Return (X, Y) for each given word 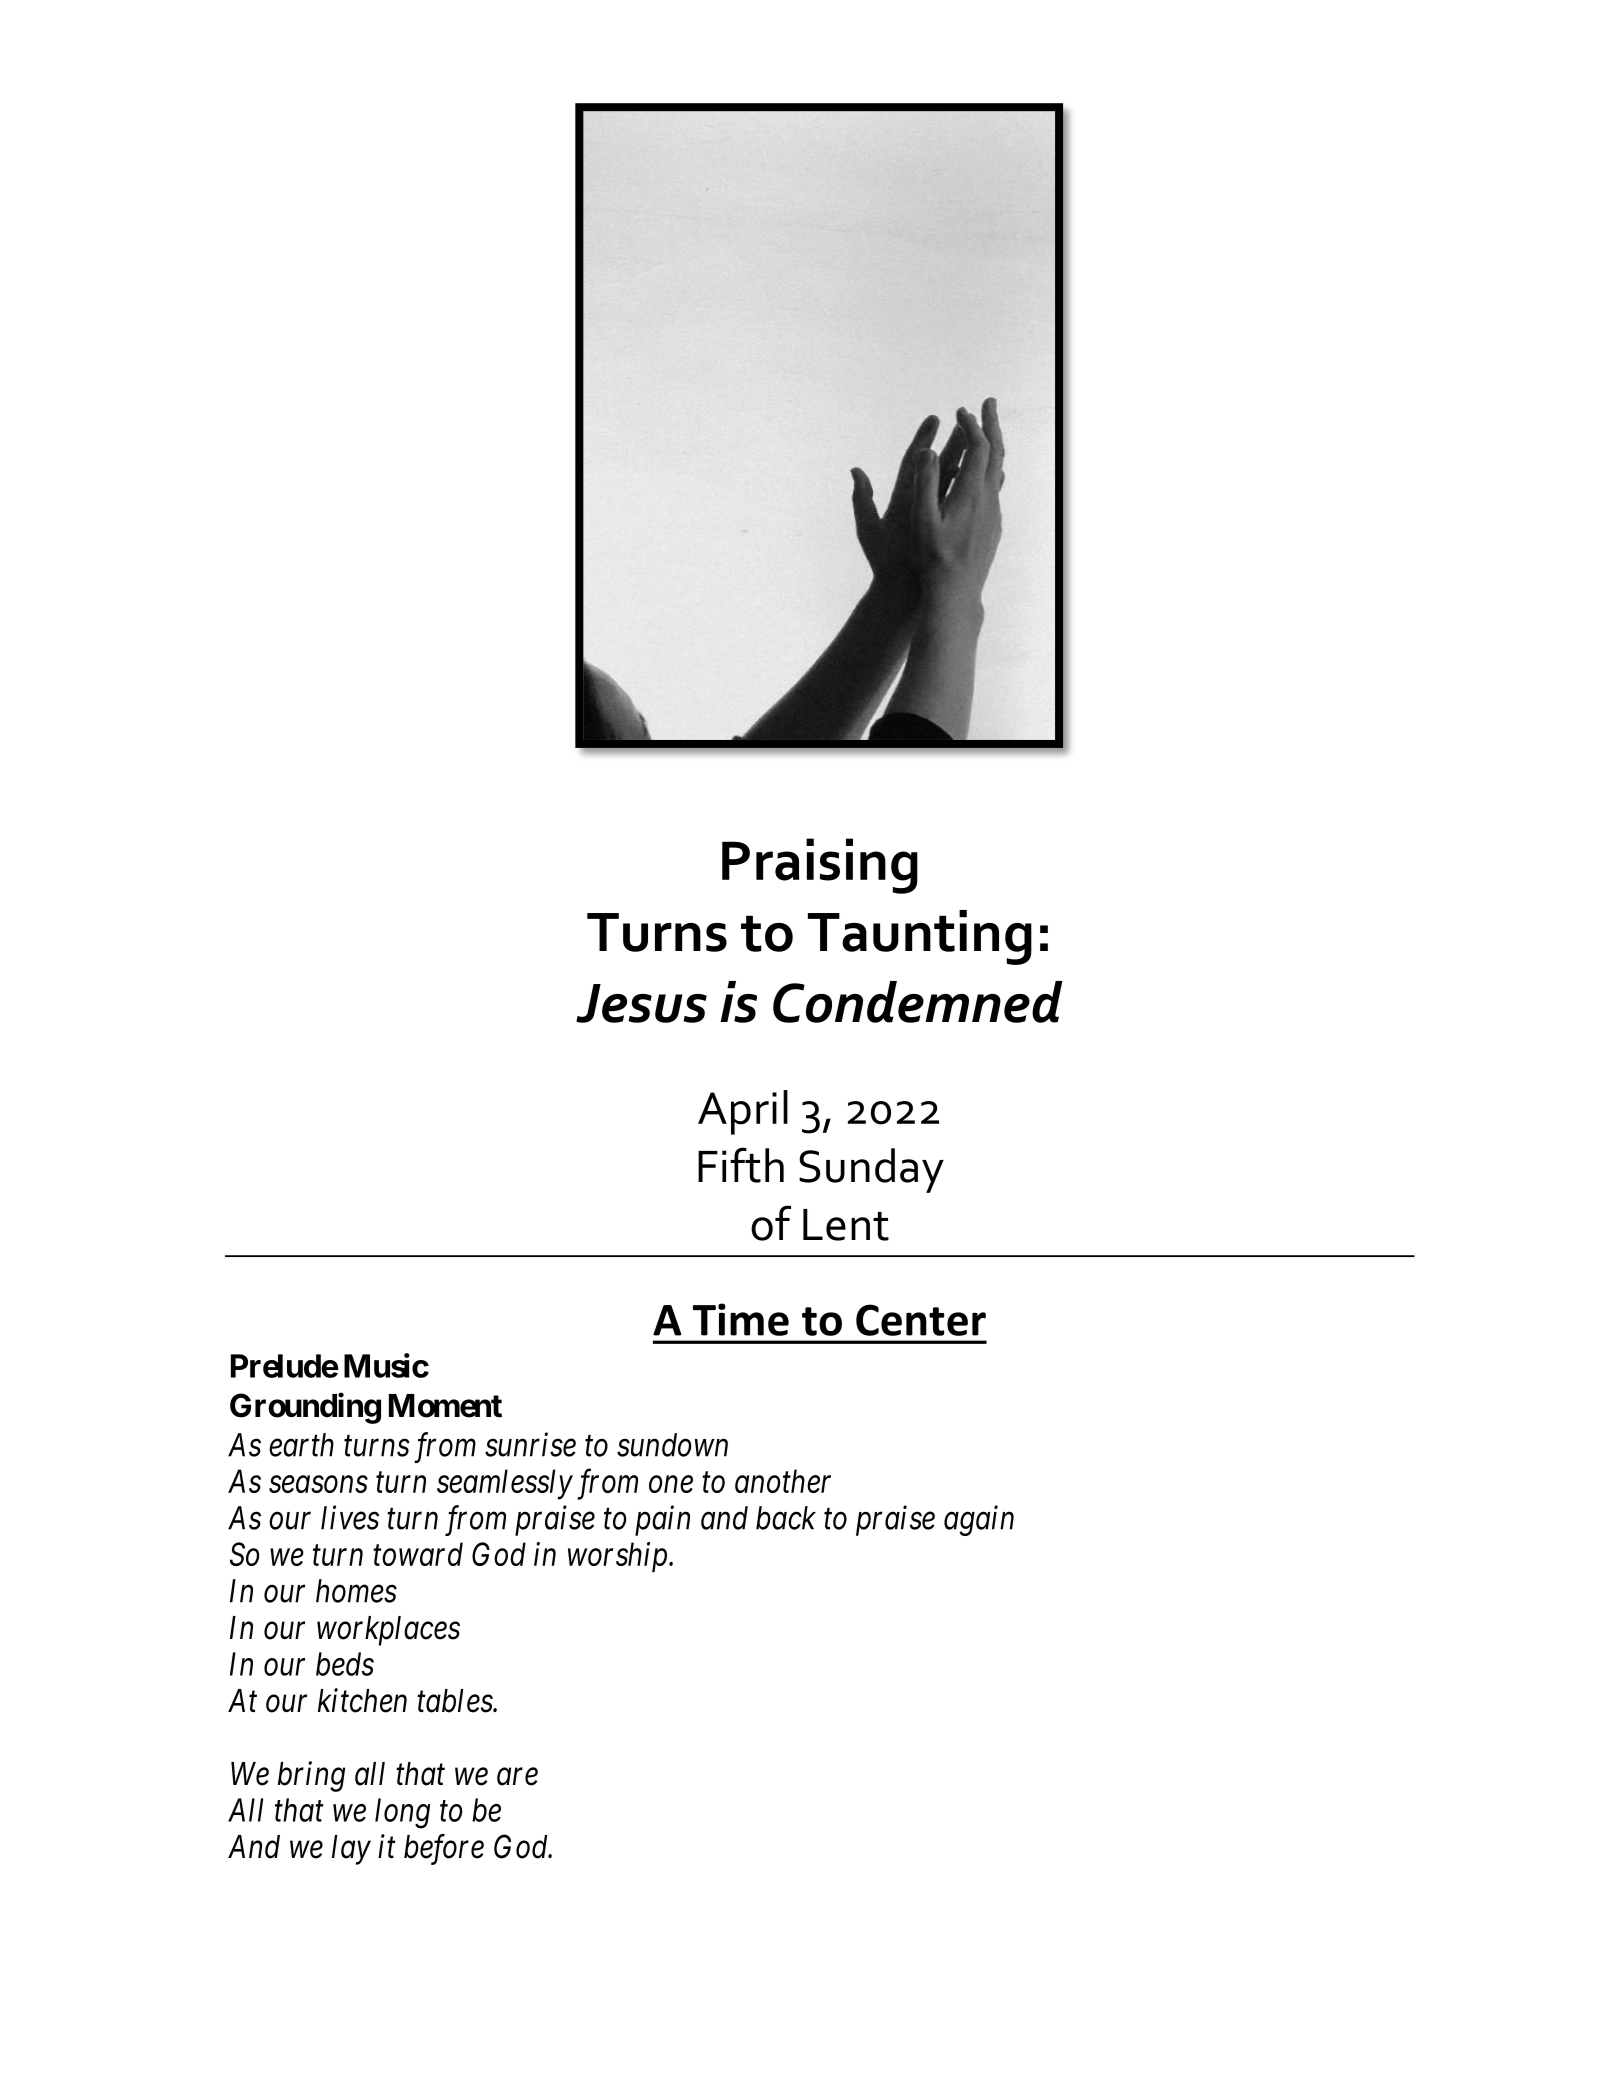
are (517, 1777)
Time (740, 1319)
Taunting (920, 937)
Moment (445, 1406)
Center (921, 1320)
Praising (820, 866)
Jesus (641, 1003)
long (402, 1813)
